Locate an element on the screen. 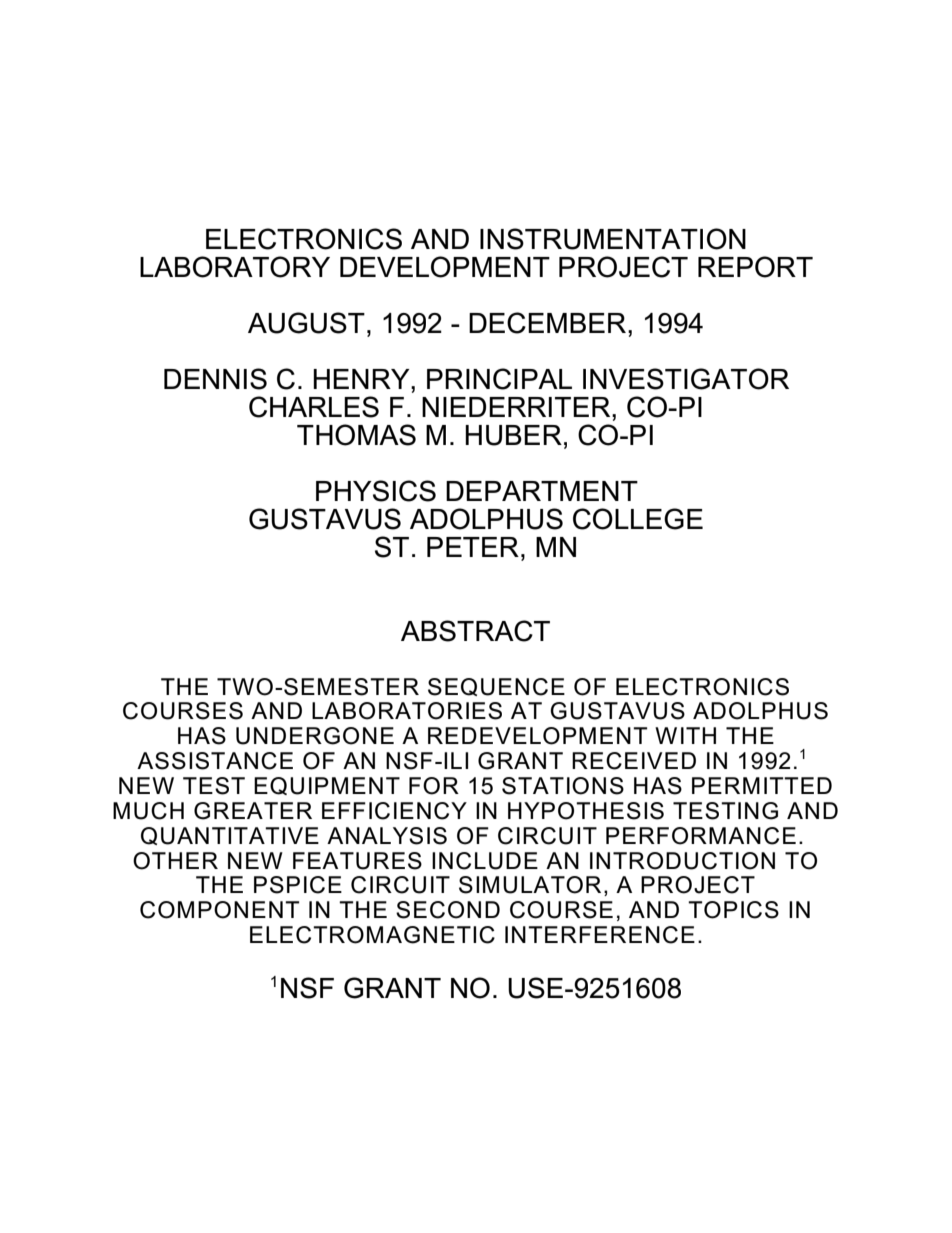  SECOND is located at coordinates (448, 910).
